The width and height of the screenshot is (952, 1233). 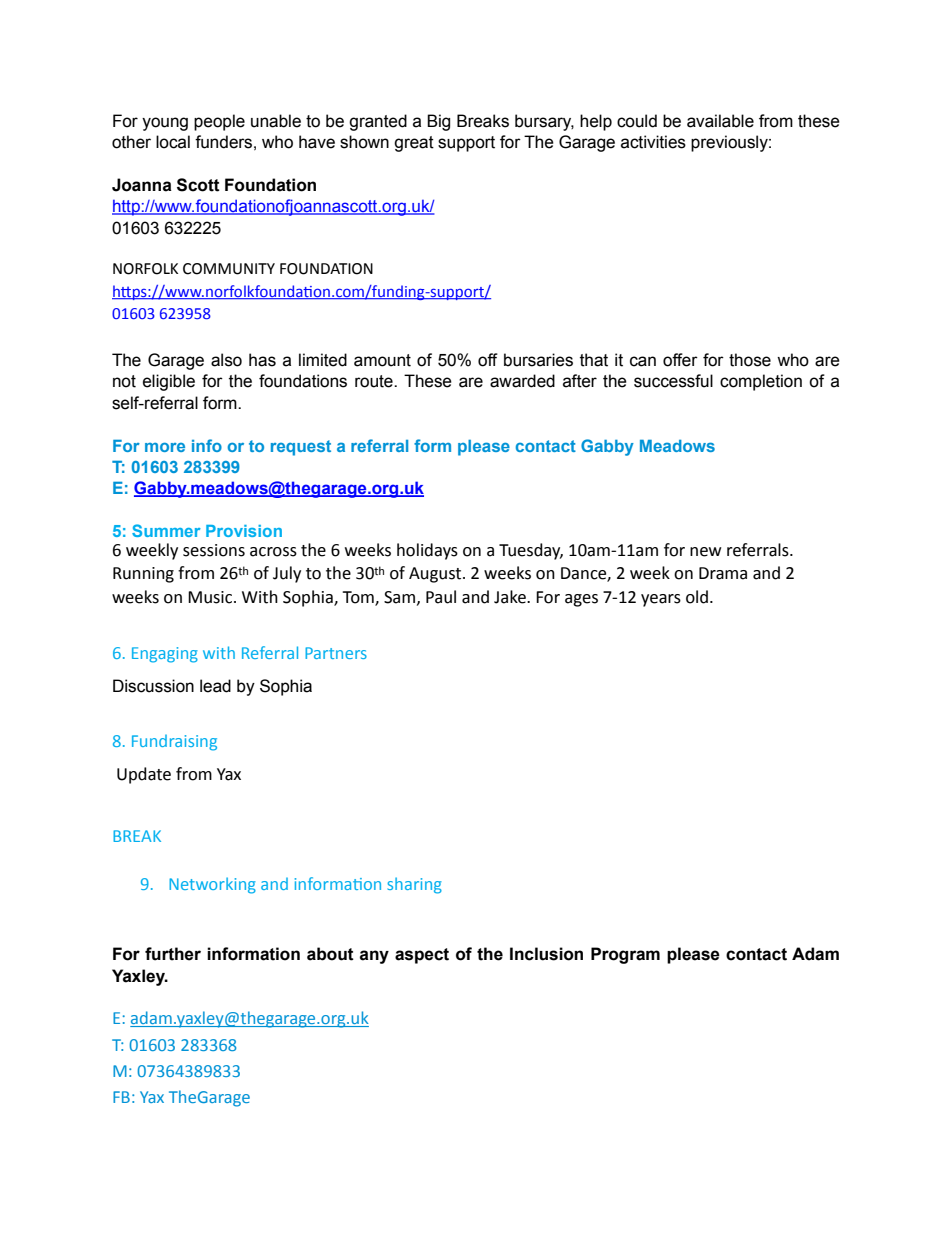 I want to click on great, so click(x=414, y=144).
